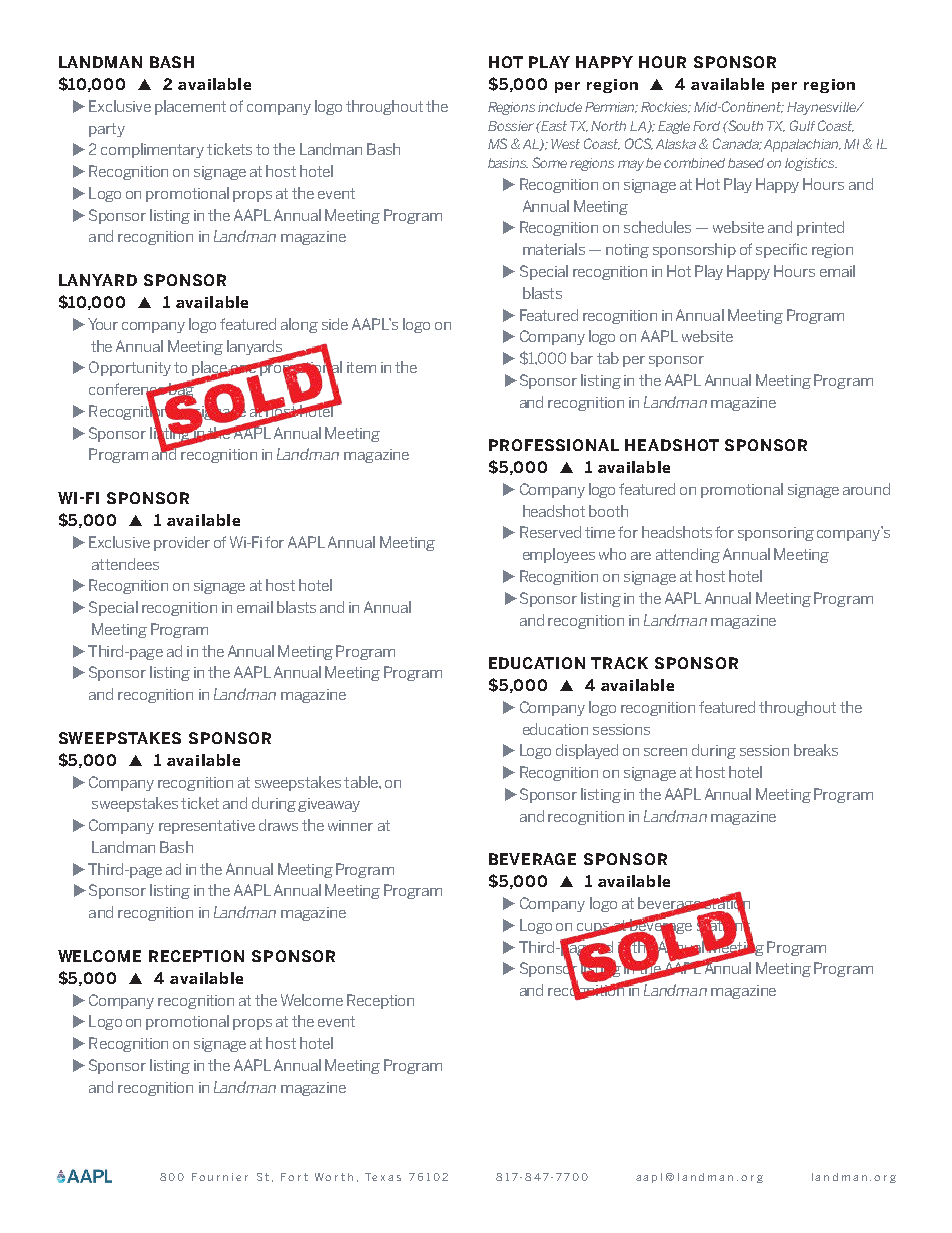 Image resolution: width=952 pixels, height=1233 pixels. What do you see at coordinates (152, 150) in the screenshot?
I see `complimentary` at bounding box center [152, 150].
